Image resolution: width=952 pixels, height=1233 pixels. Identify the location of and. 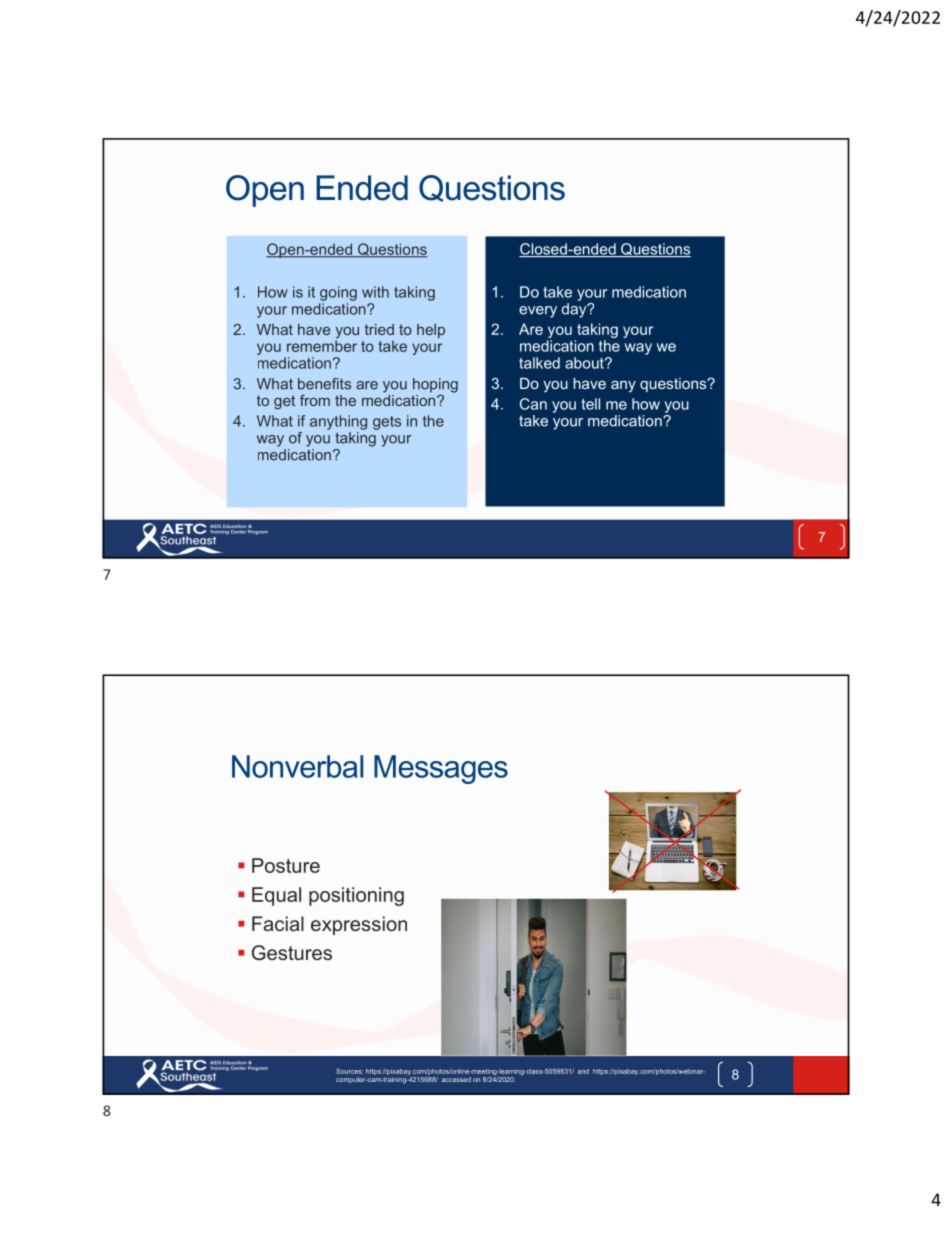
(583, 1071).
